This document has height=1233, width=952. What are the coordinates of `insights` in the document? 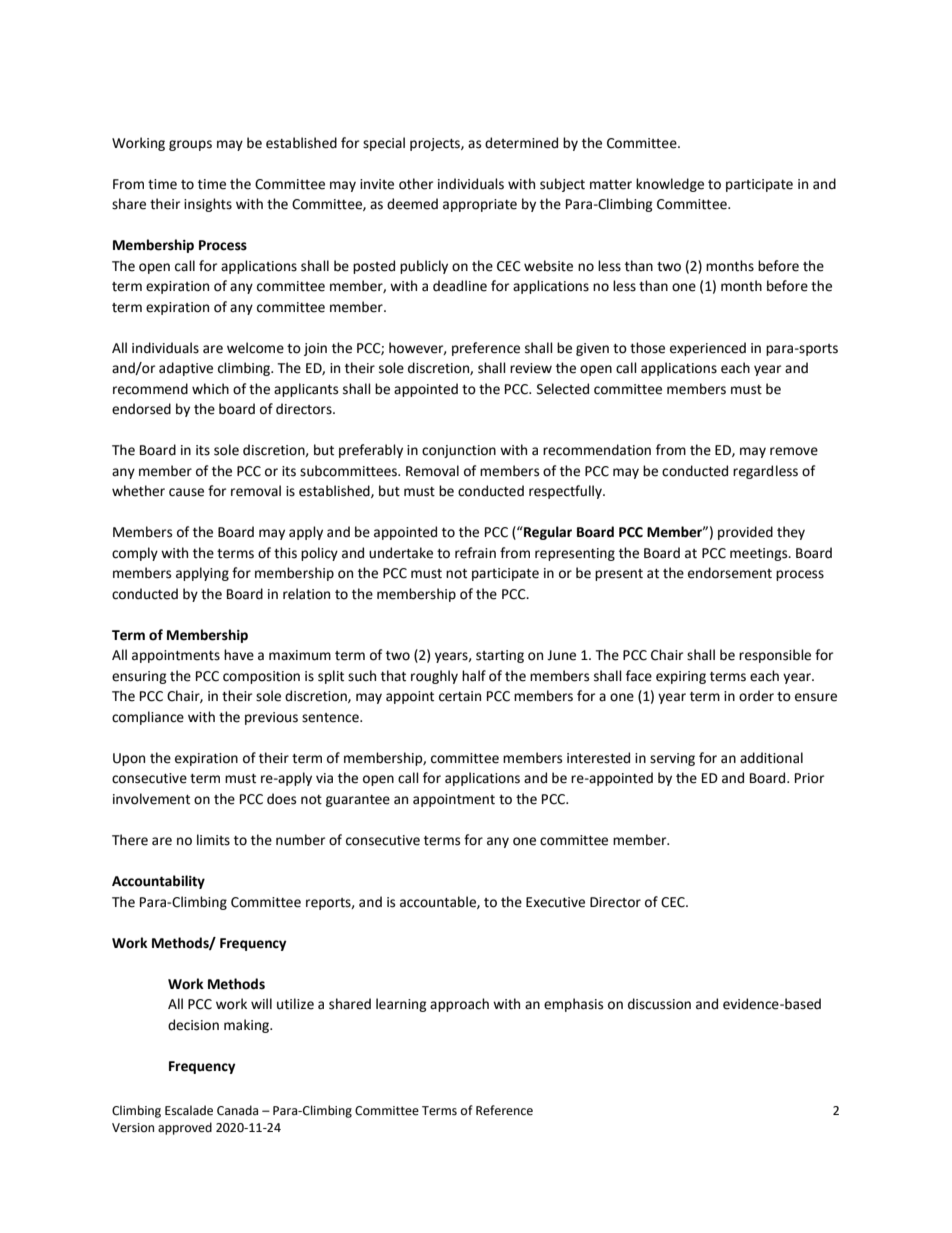 It's located at (208, 205).
